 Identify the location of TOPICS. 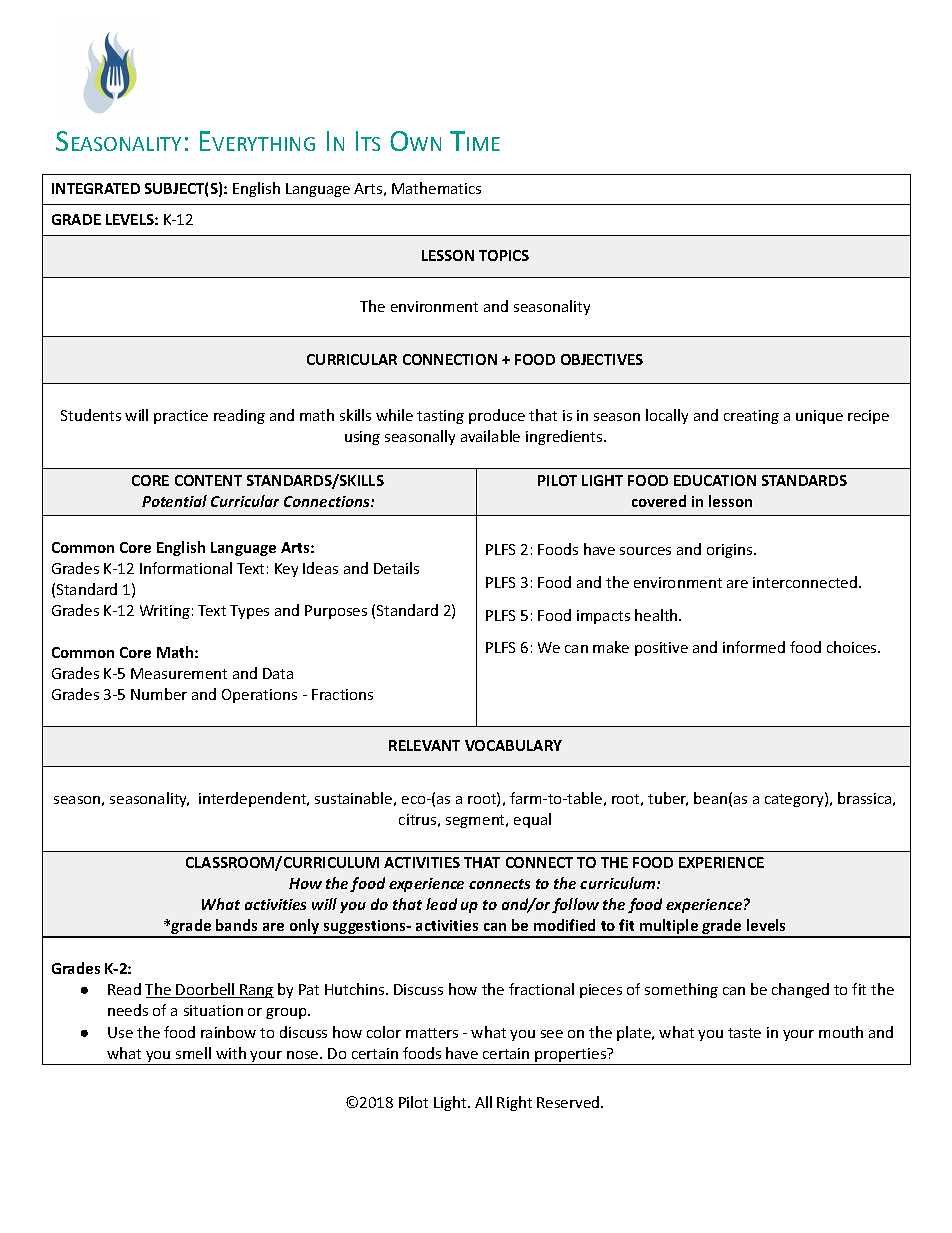
(504, 255).
